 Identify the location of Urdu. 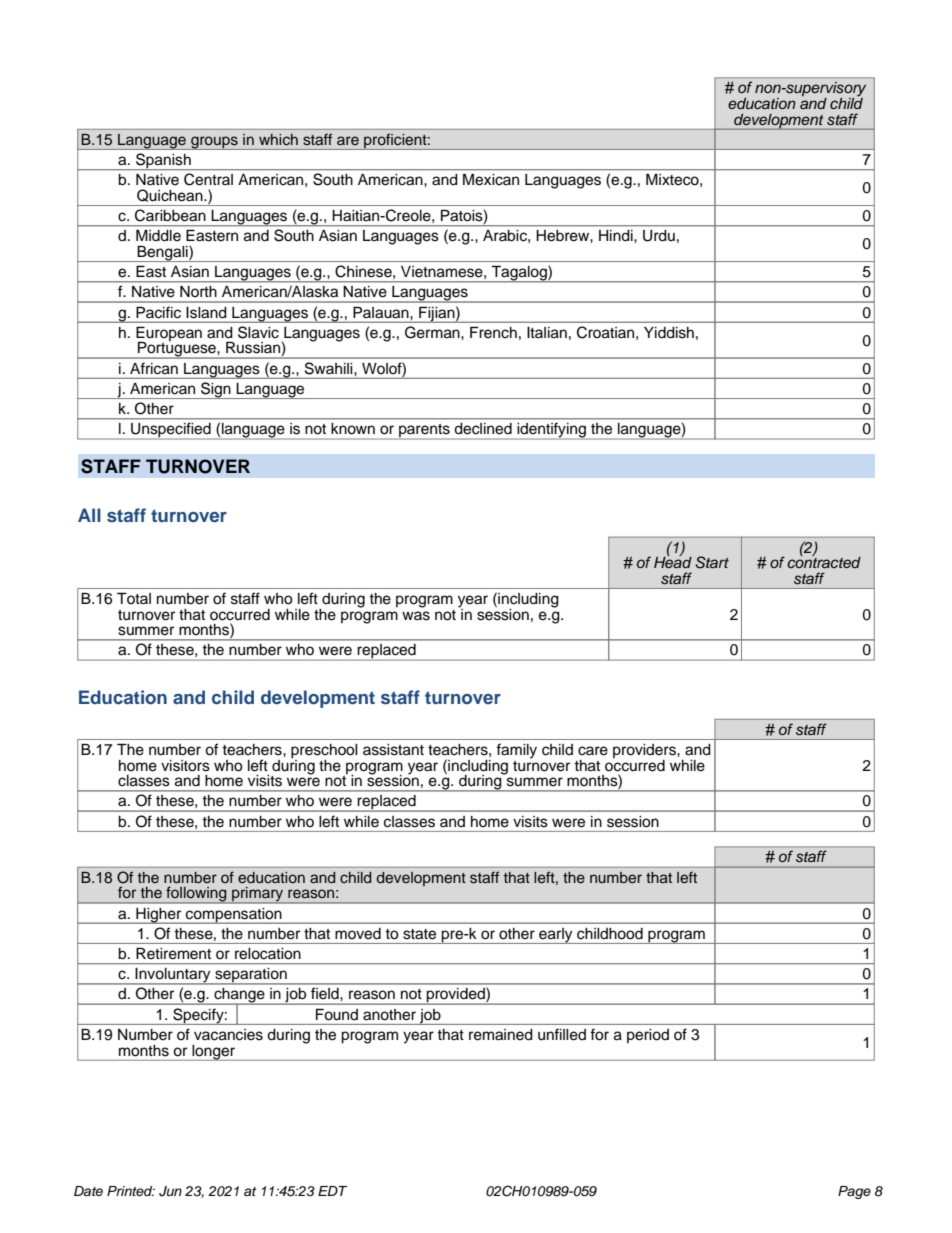
(659, 236).
